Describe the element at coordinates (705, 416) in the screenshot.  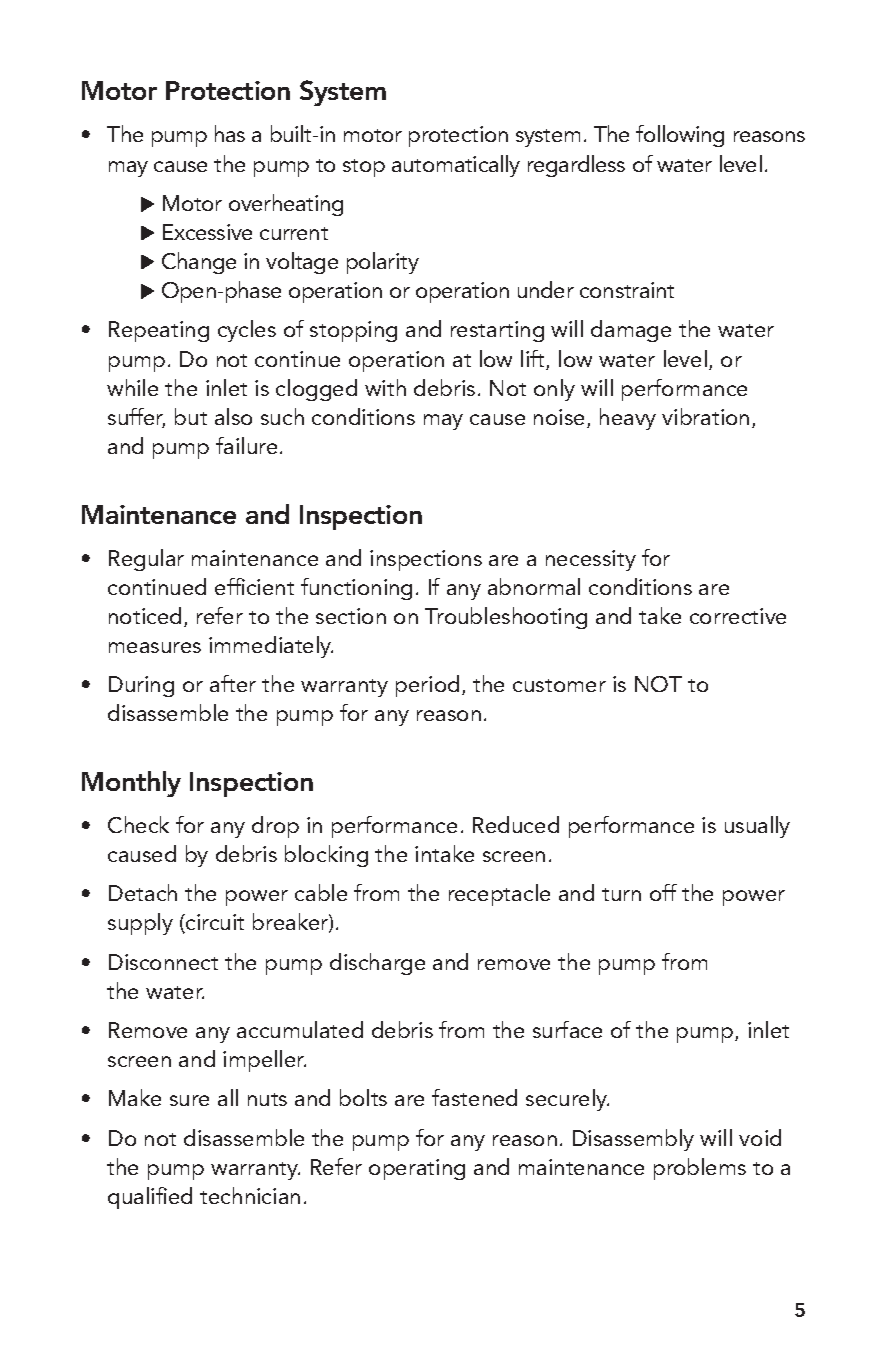
I see `vibration` at that location.
